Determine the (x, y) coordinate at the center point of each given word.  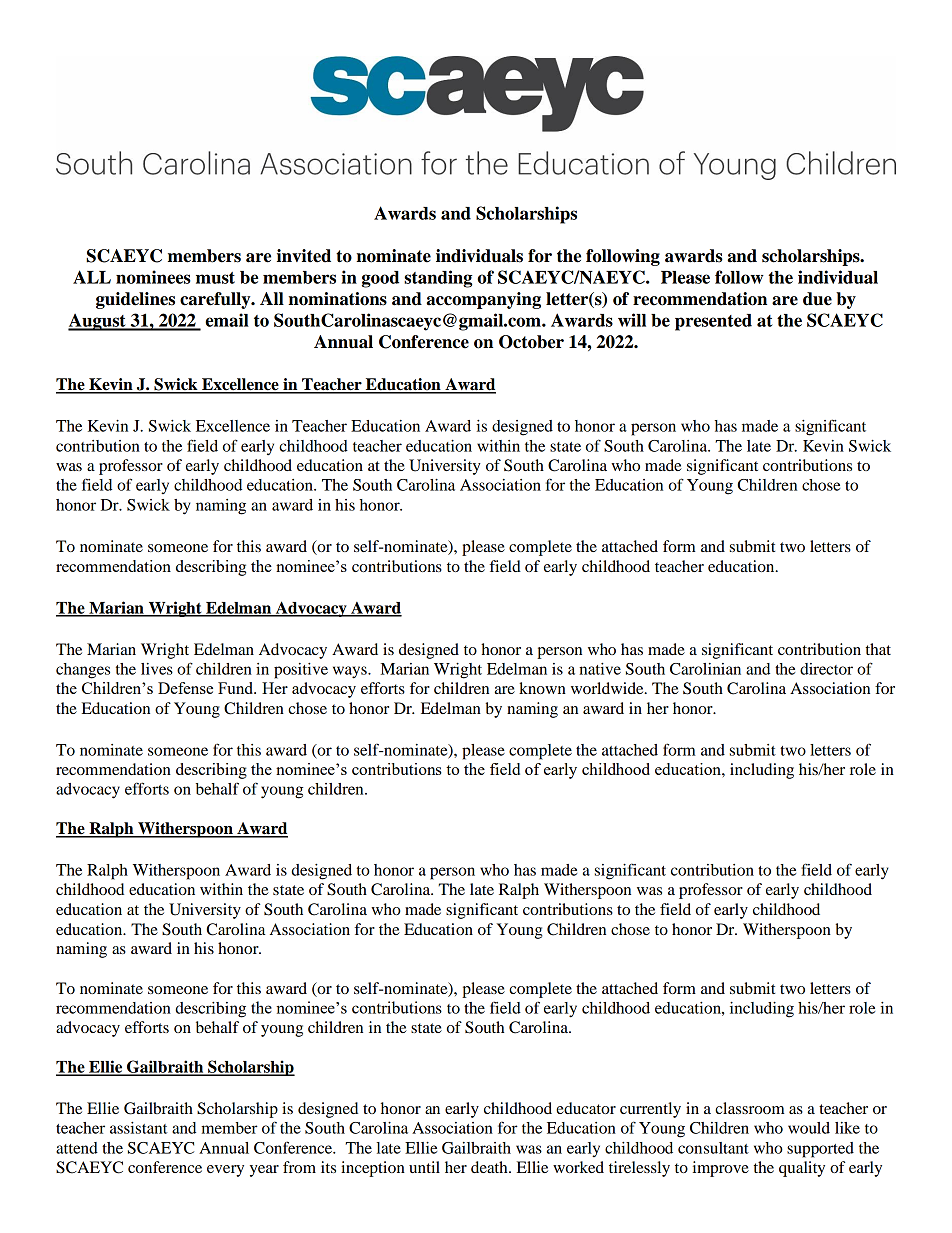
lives (157, 669)
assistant (139, 1128)
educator (586, 1108)
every (225, 1171)
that (878, 649)
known (542, 688)
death (490, 1167)
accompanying (483, 300)
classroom (750, 1108)
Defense (185, 688)
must (215, 278)
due (817, 299)
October (531, 342)
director (826, 669)
